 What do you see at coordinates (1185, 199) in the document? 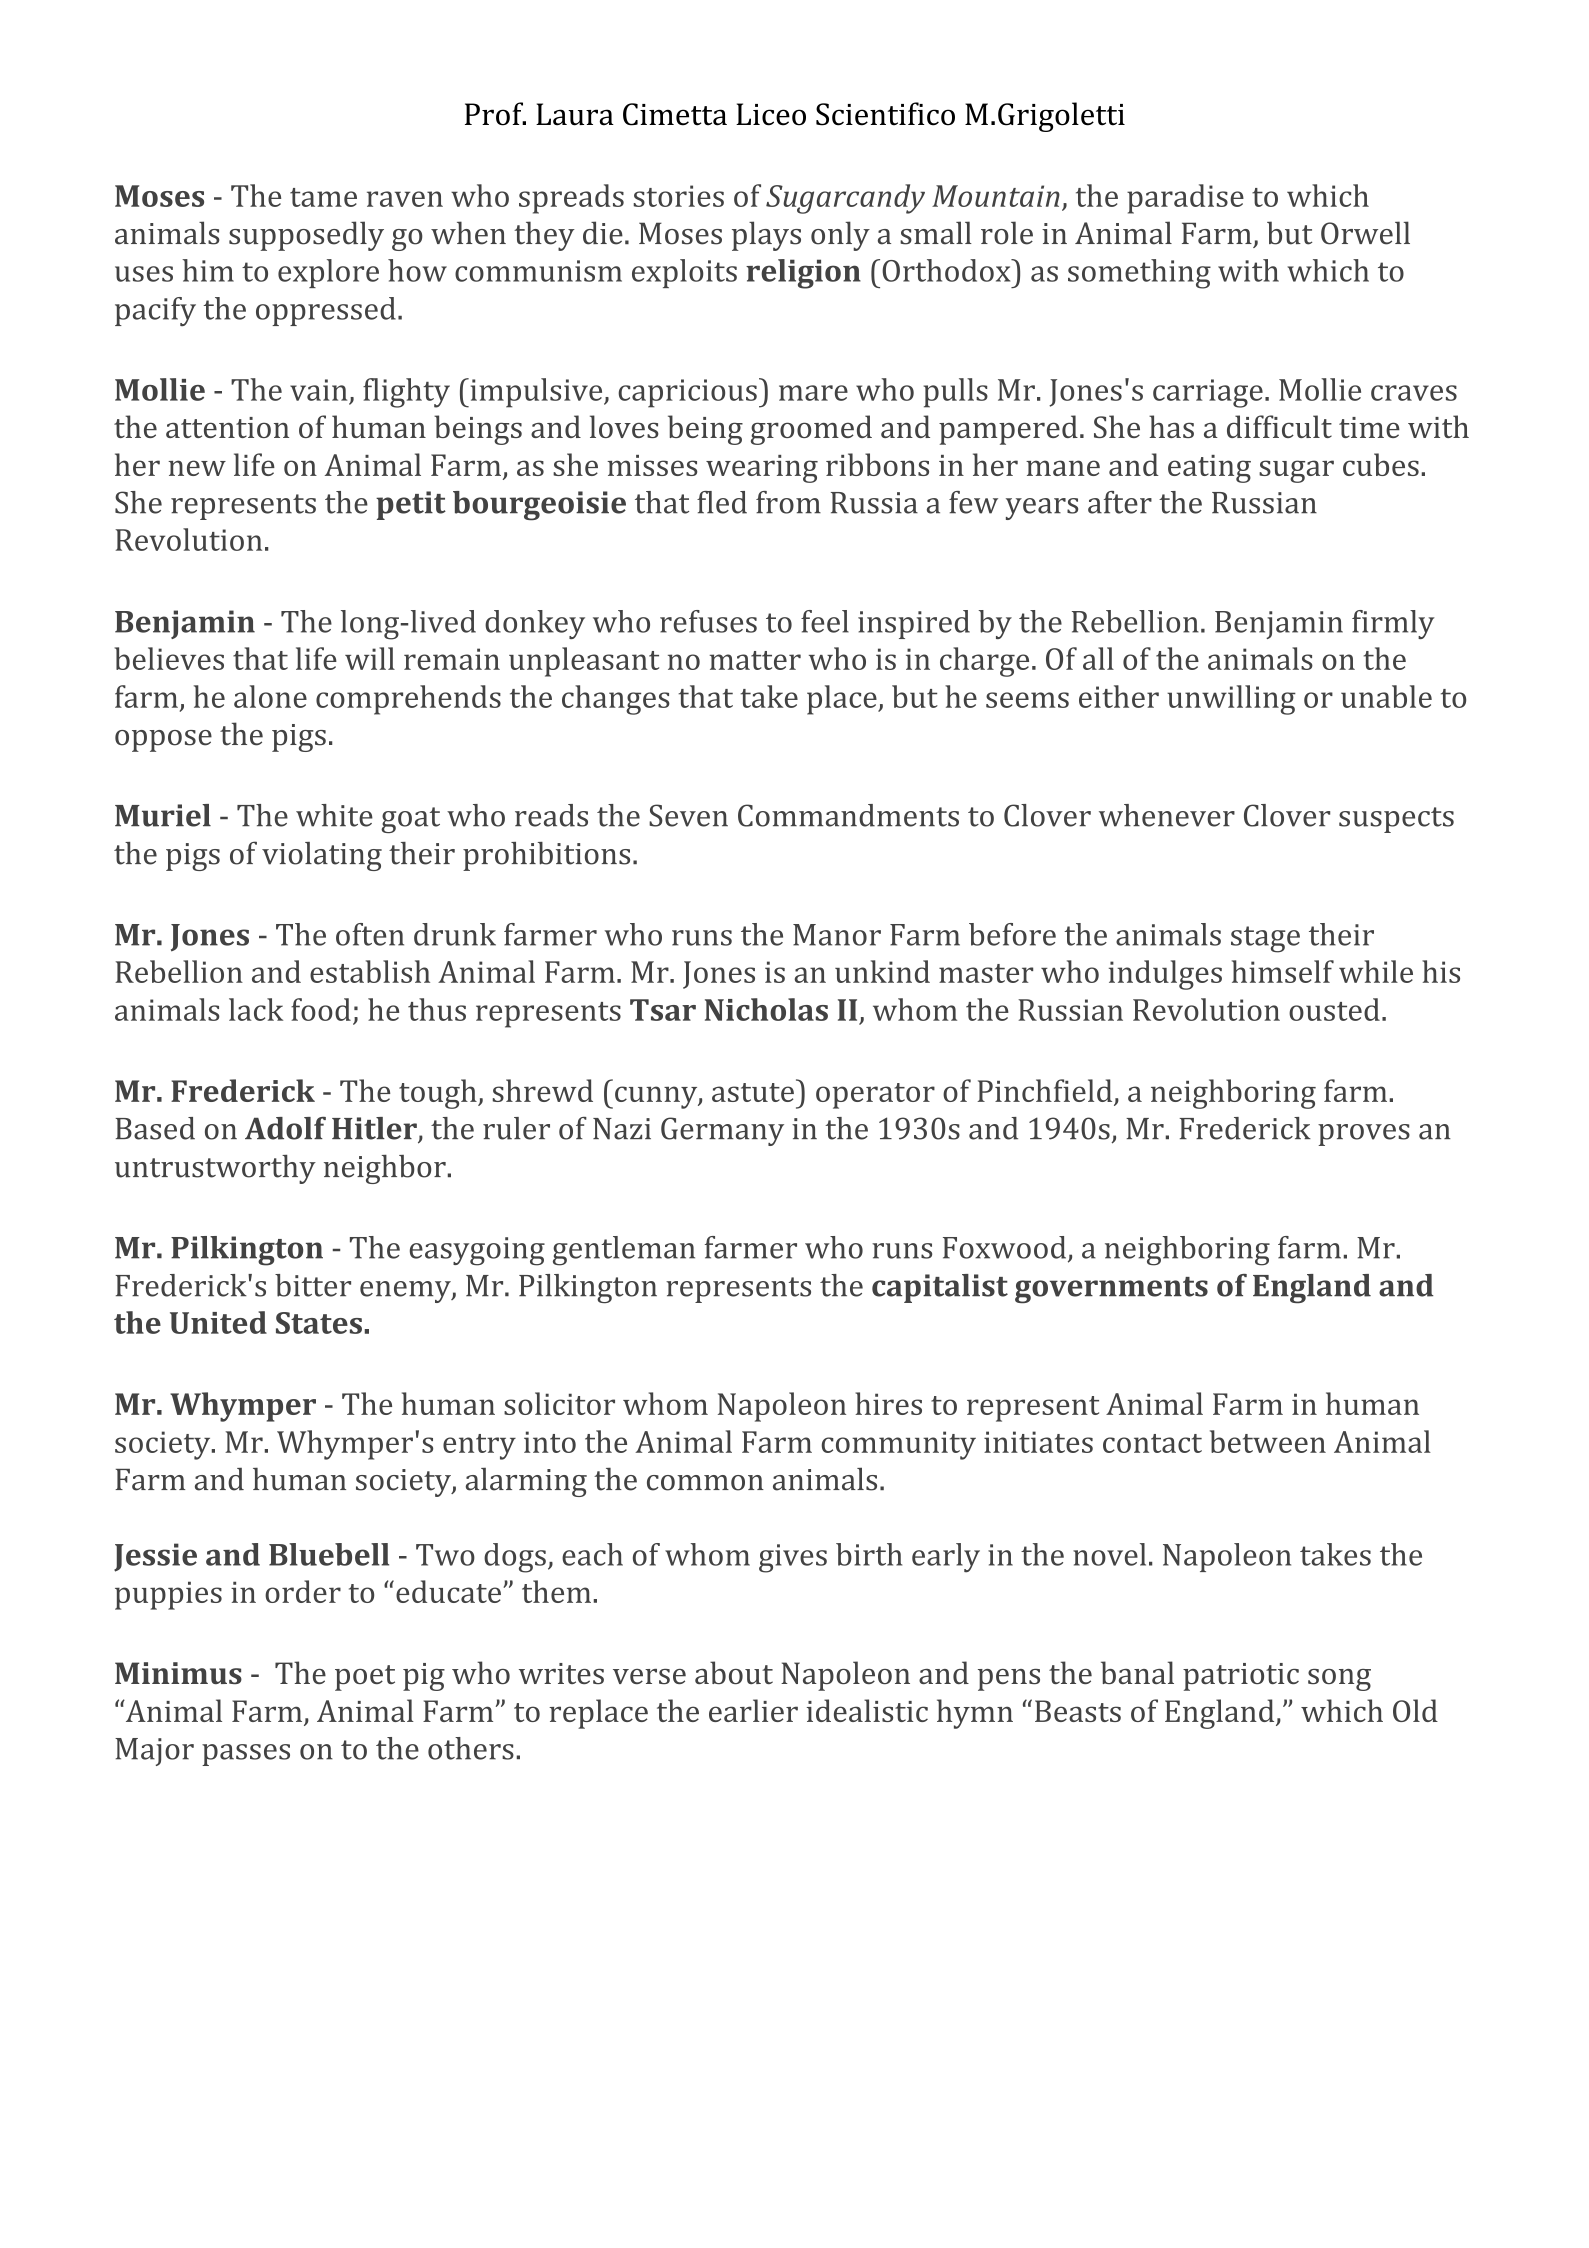
I see `paradise` at bounding box center [1185, 199].
